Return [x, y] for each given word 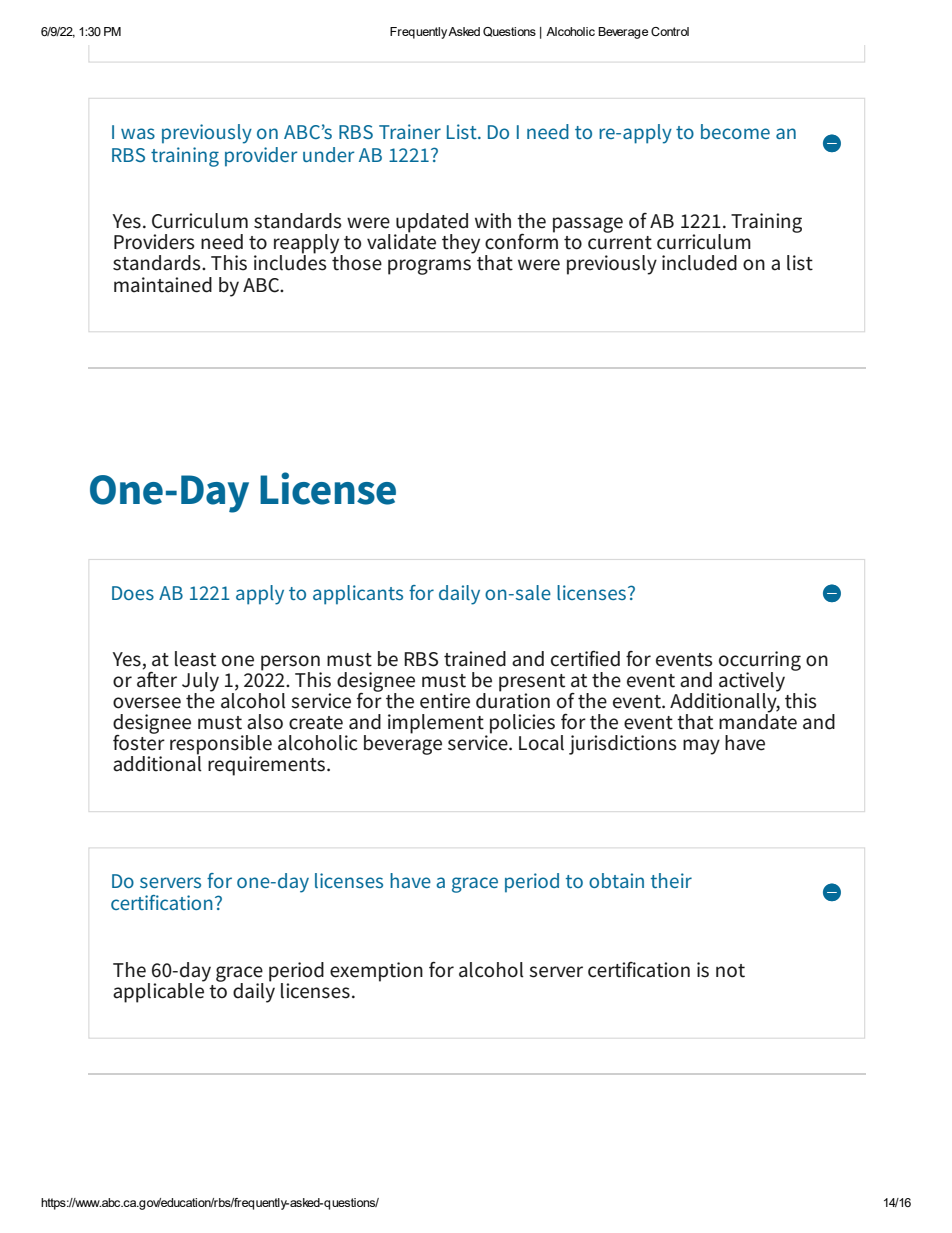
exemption [376, 972]
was [138, 133]
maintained [163, 285]
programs [429, 267]
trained [475, 659]
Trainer [410, 131]
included [699, 263]
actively [752, 683]
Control [670, 31]
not [730, 971]
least [195, 659]
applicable [159, 991]
